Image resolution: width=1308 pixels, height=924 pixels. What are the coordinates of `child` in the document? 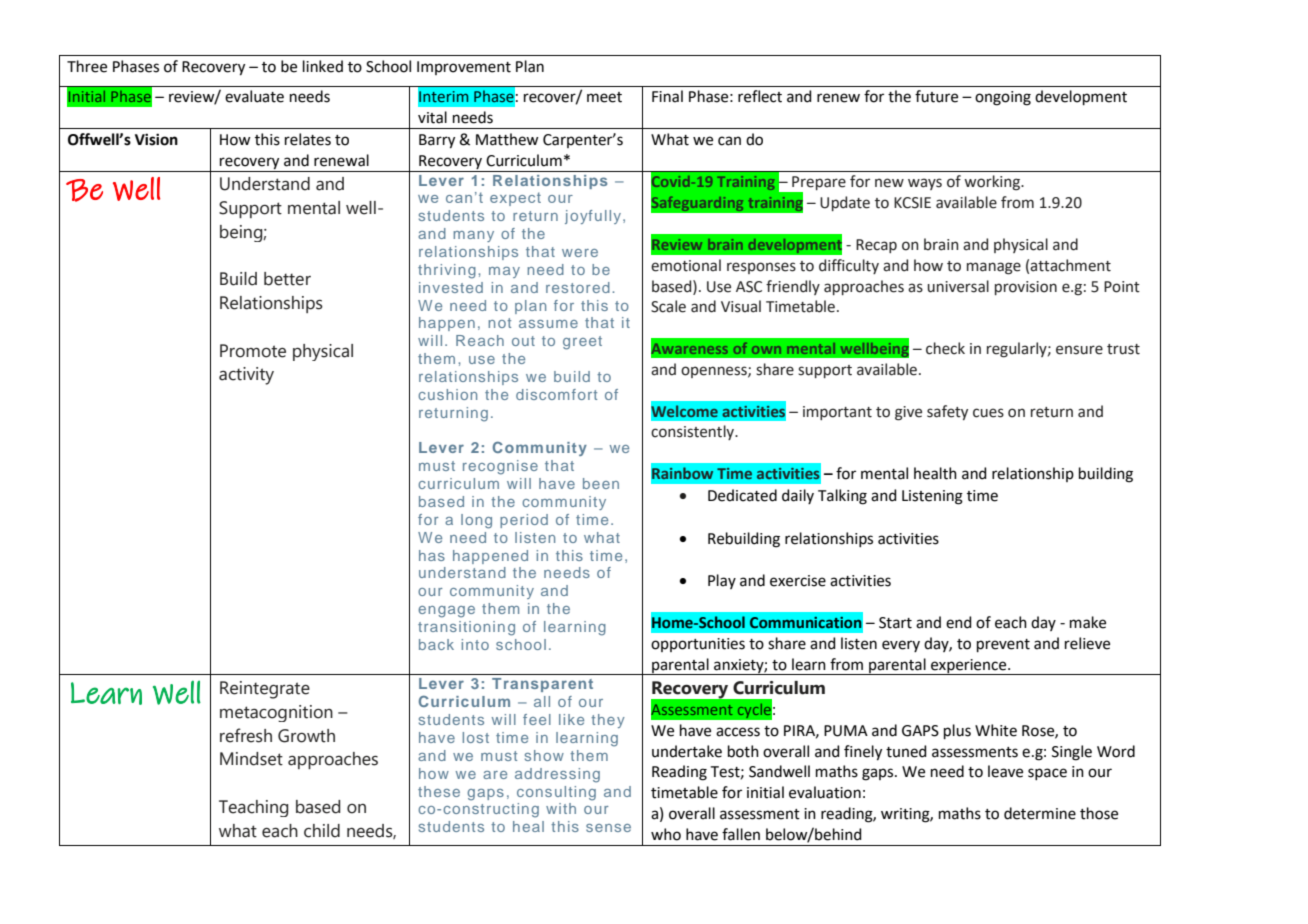 It's located at (322, 831).
